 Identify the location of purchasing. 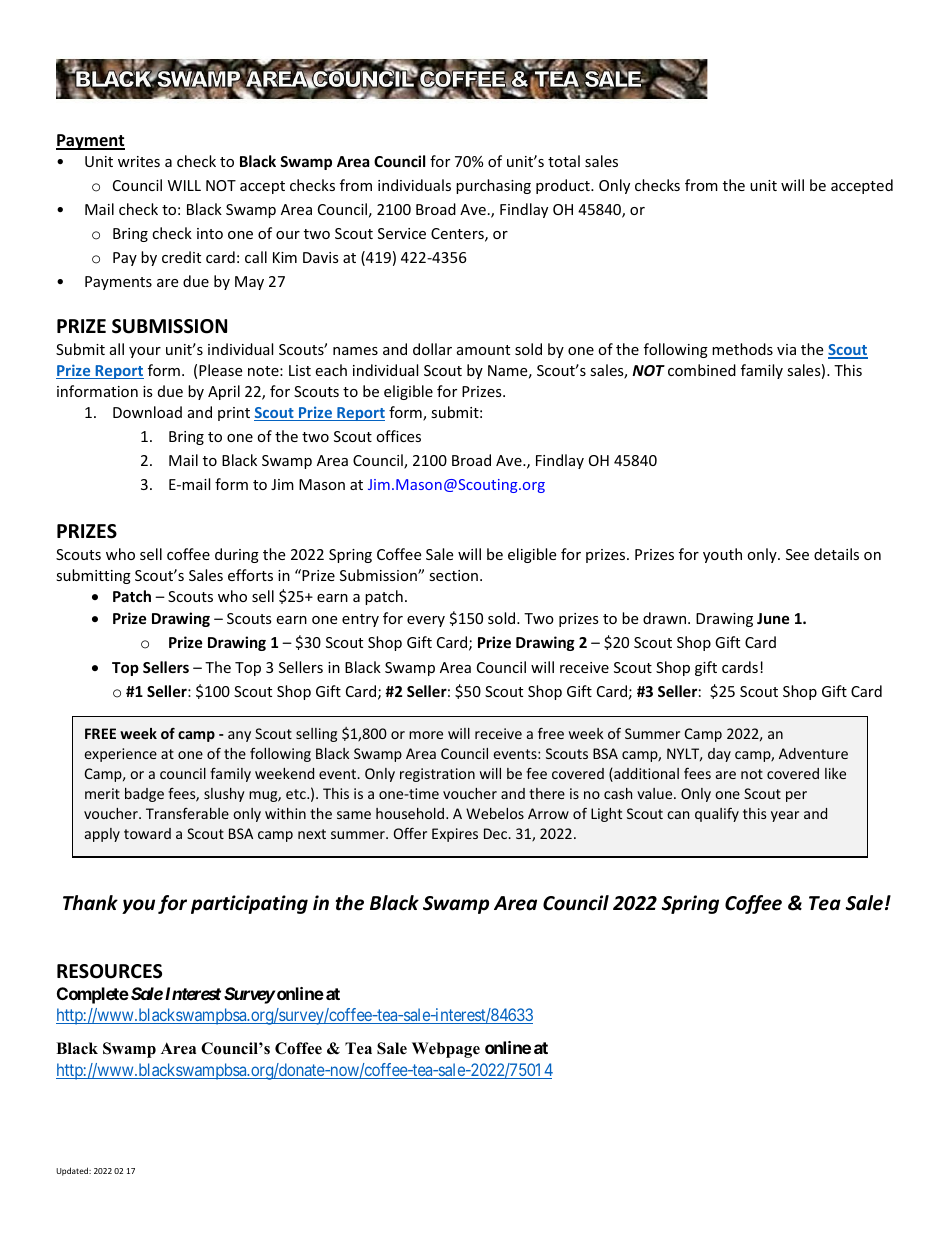
(493, 186).
